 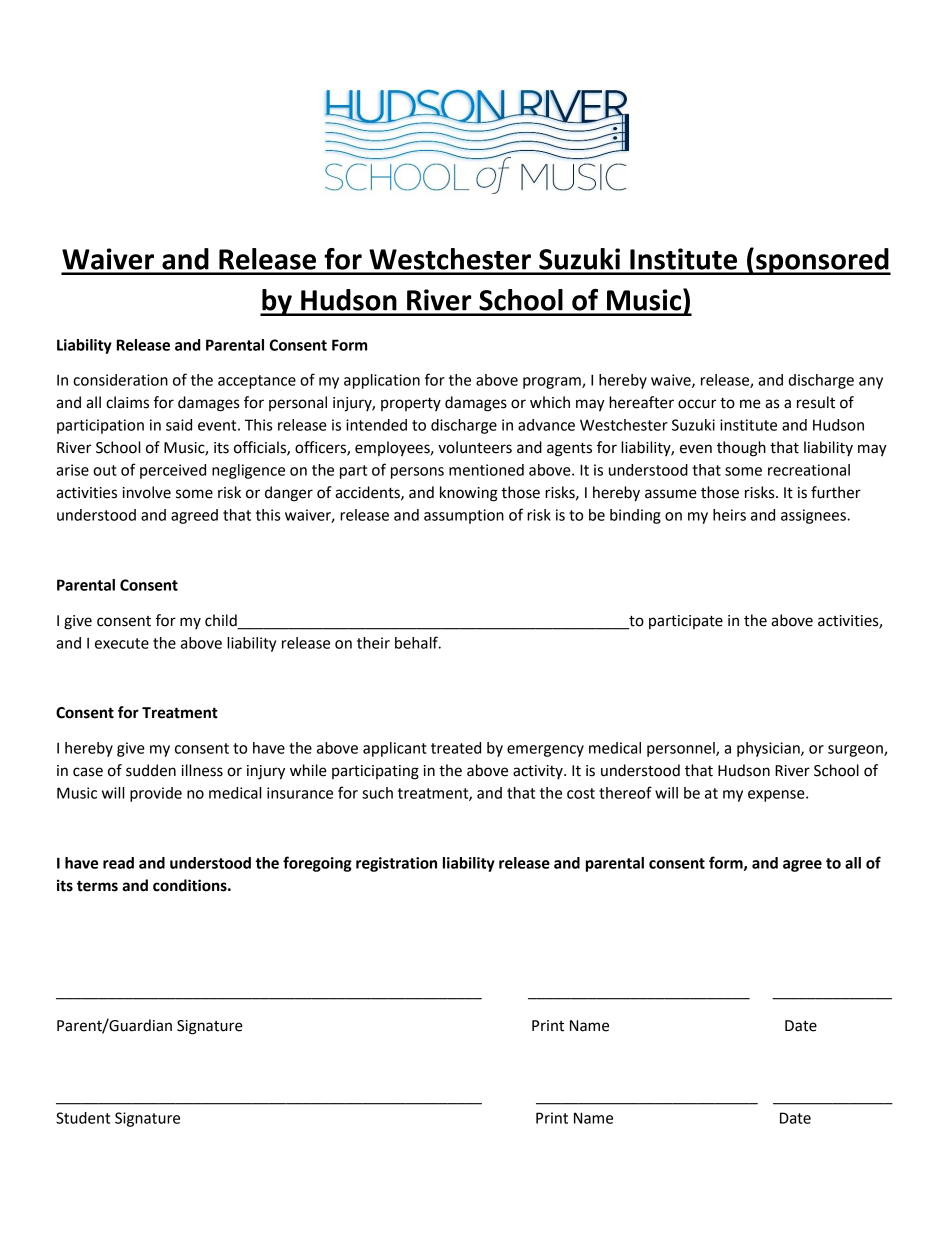 I want to click on Student, so click(x=83, y=1118).
